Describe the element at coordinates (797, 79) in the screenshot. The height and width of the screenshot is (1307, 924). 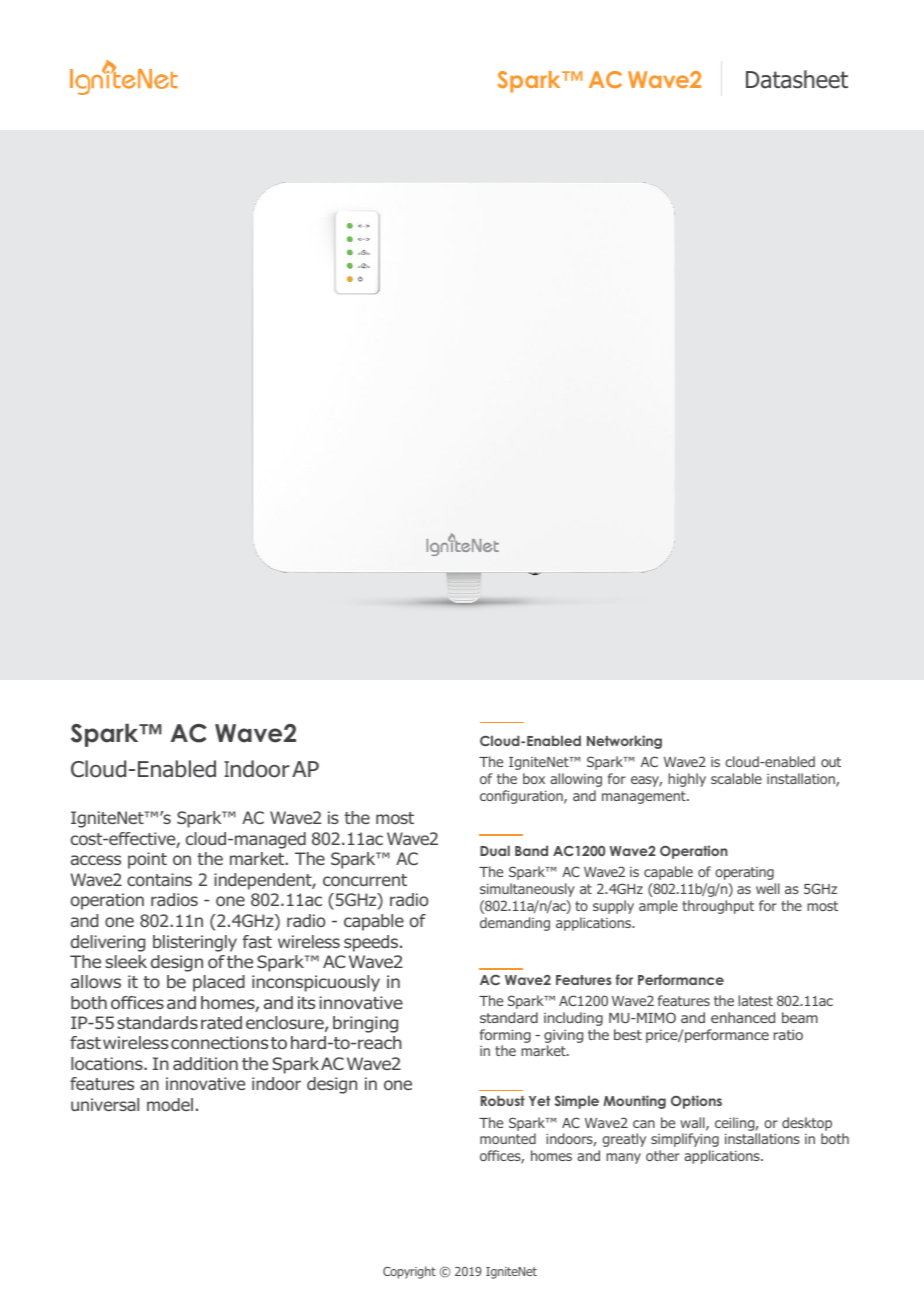
I see `Datasheet` at that location.
